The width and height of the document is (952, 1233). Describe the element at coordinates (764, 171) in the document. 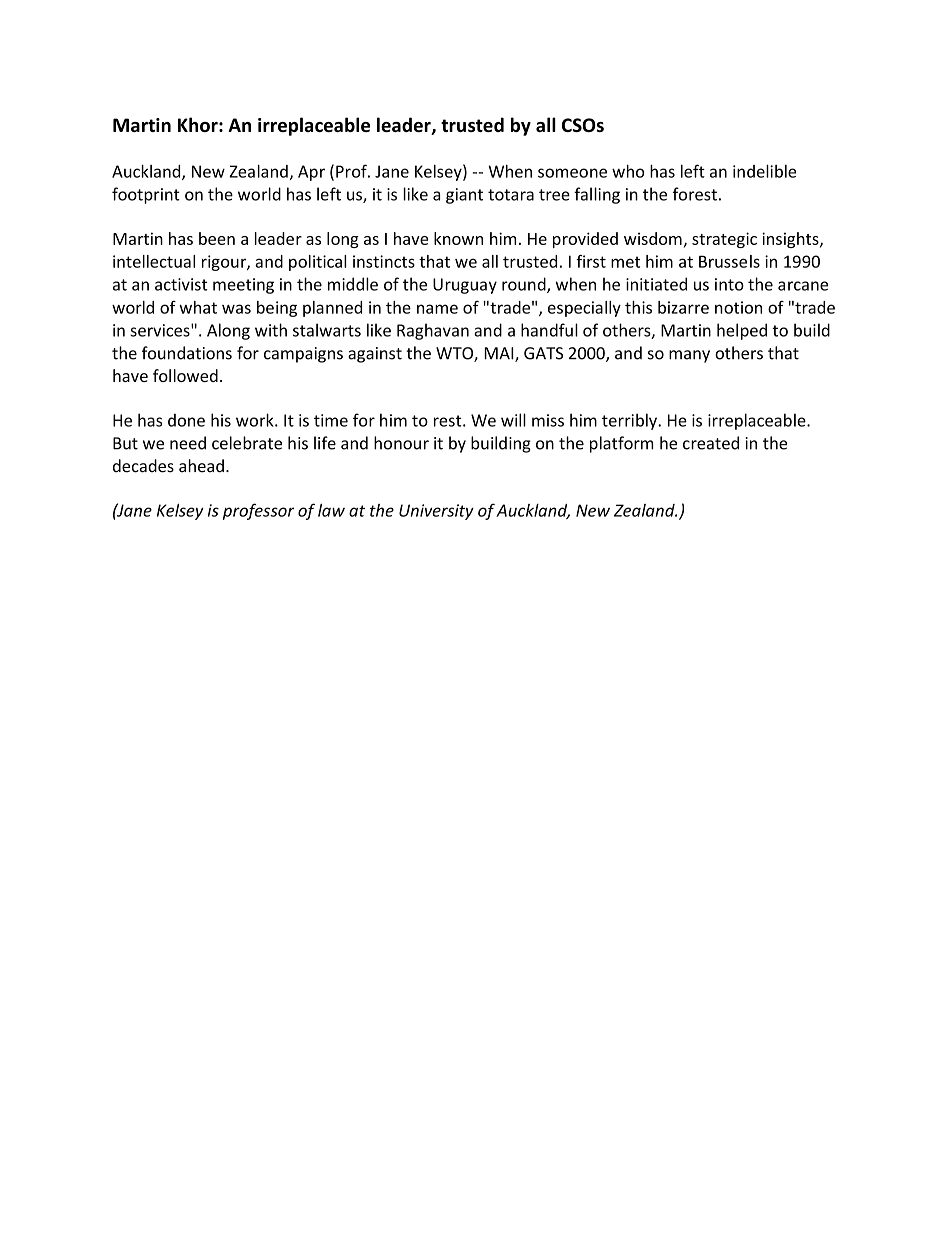

I see `indelible` at that location.
